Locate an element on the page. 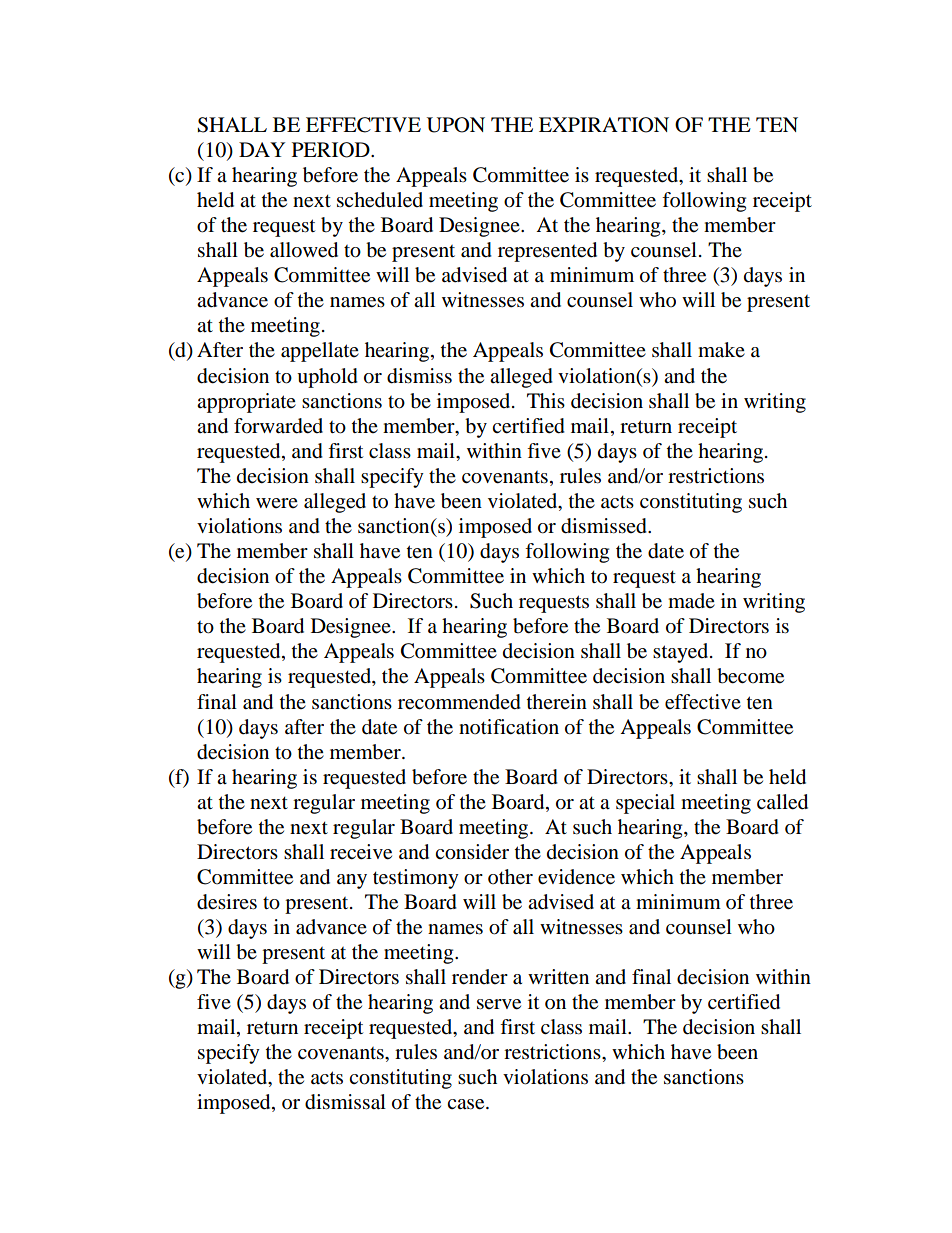  UPON is located at coordinates (456, 125).
